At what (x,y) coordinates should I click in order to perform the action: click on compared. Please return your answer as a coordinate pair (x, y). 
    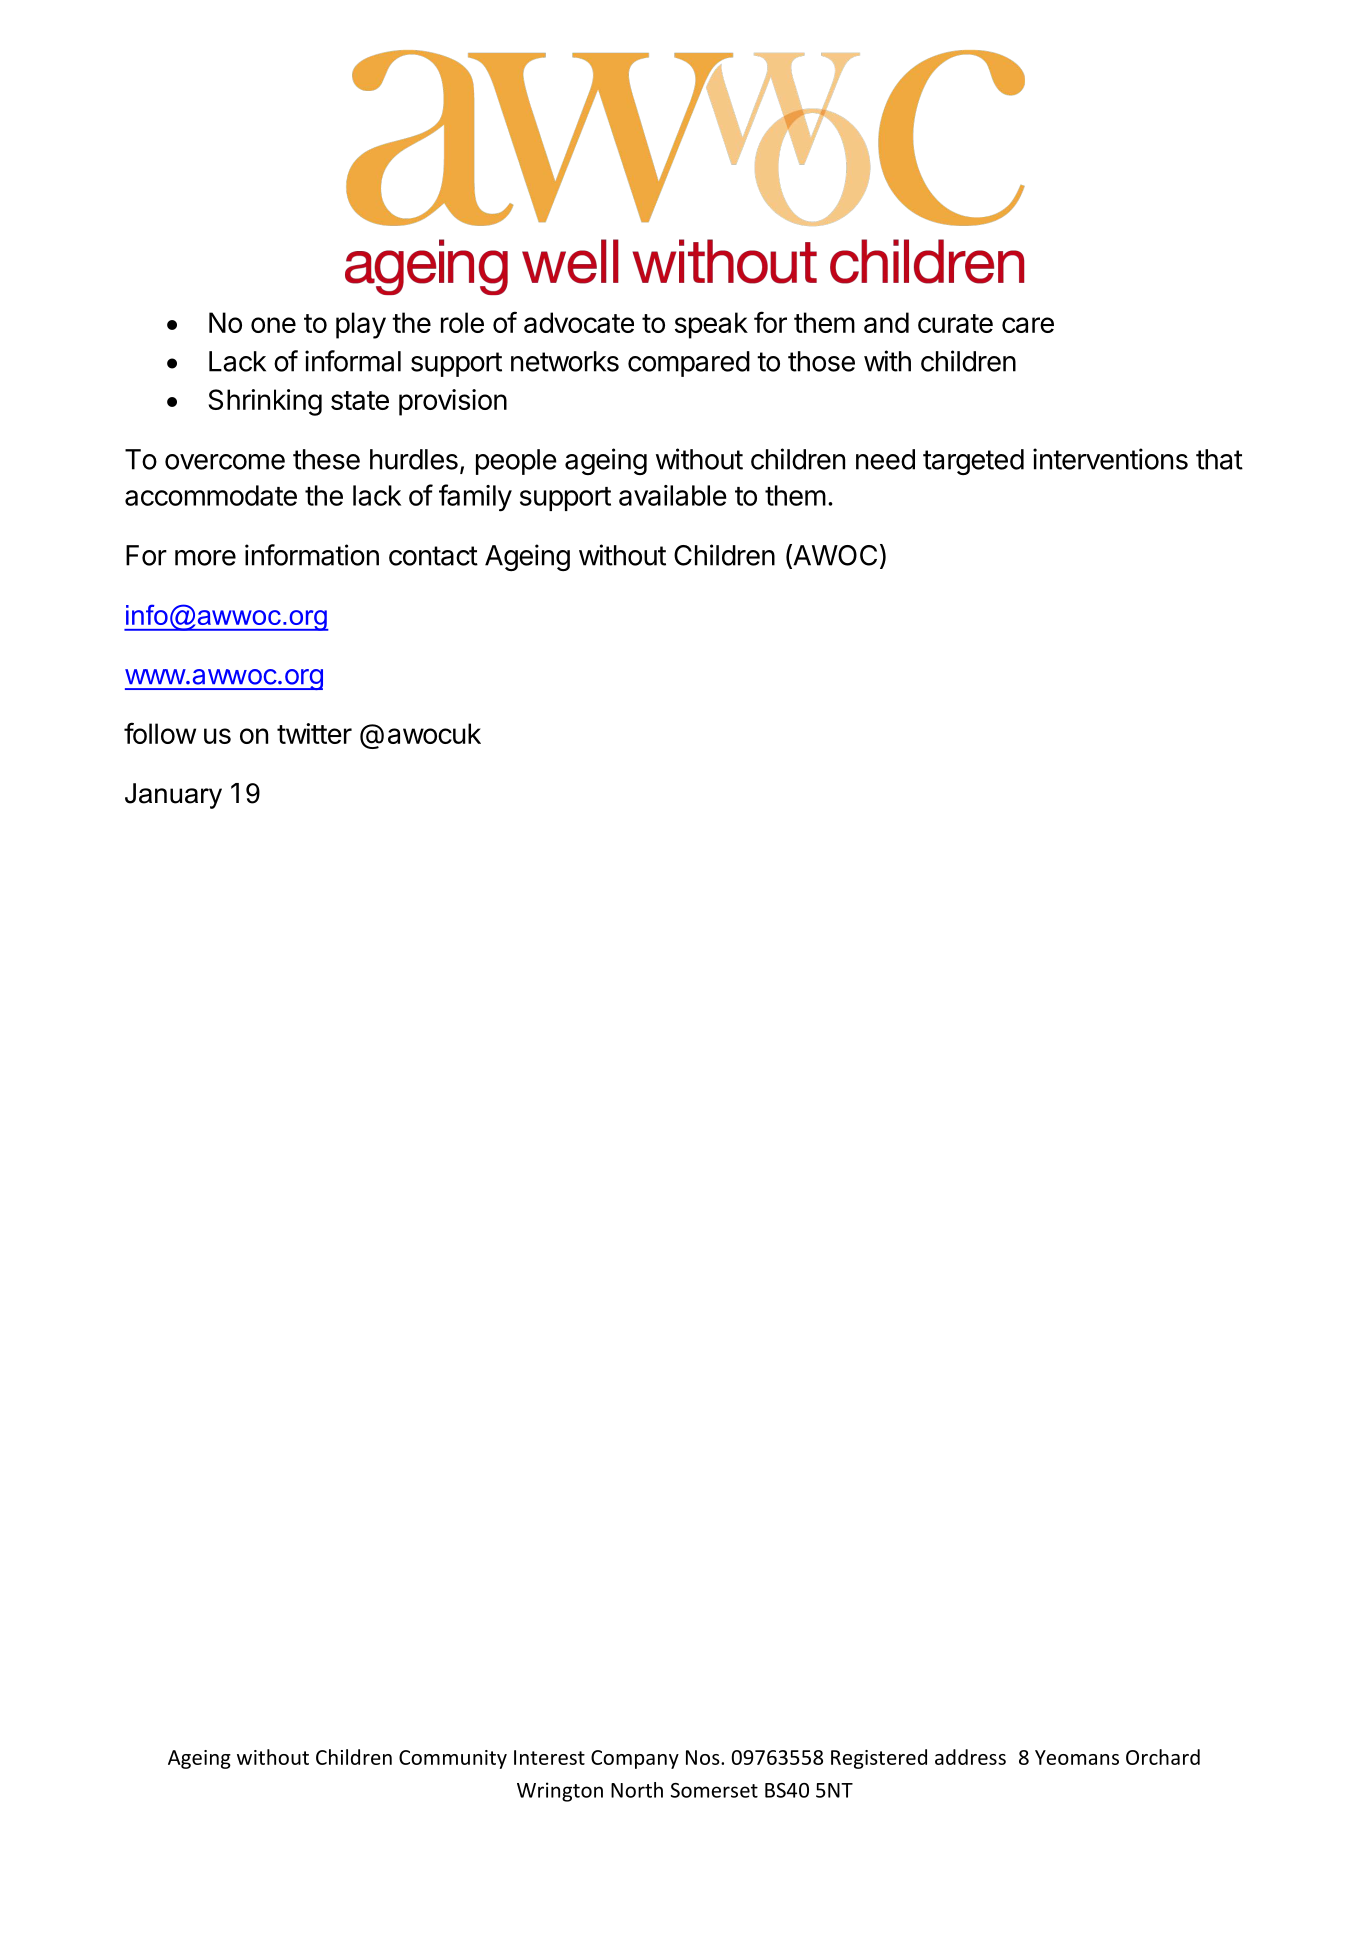
    Looking at the image, I should click on (689, 364).
